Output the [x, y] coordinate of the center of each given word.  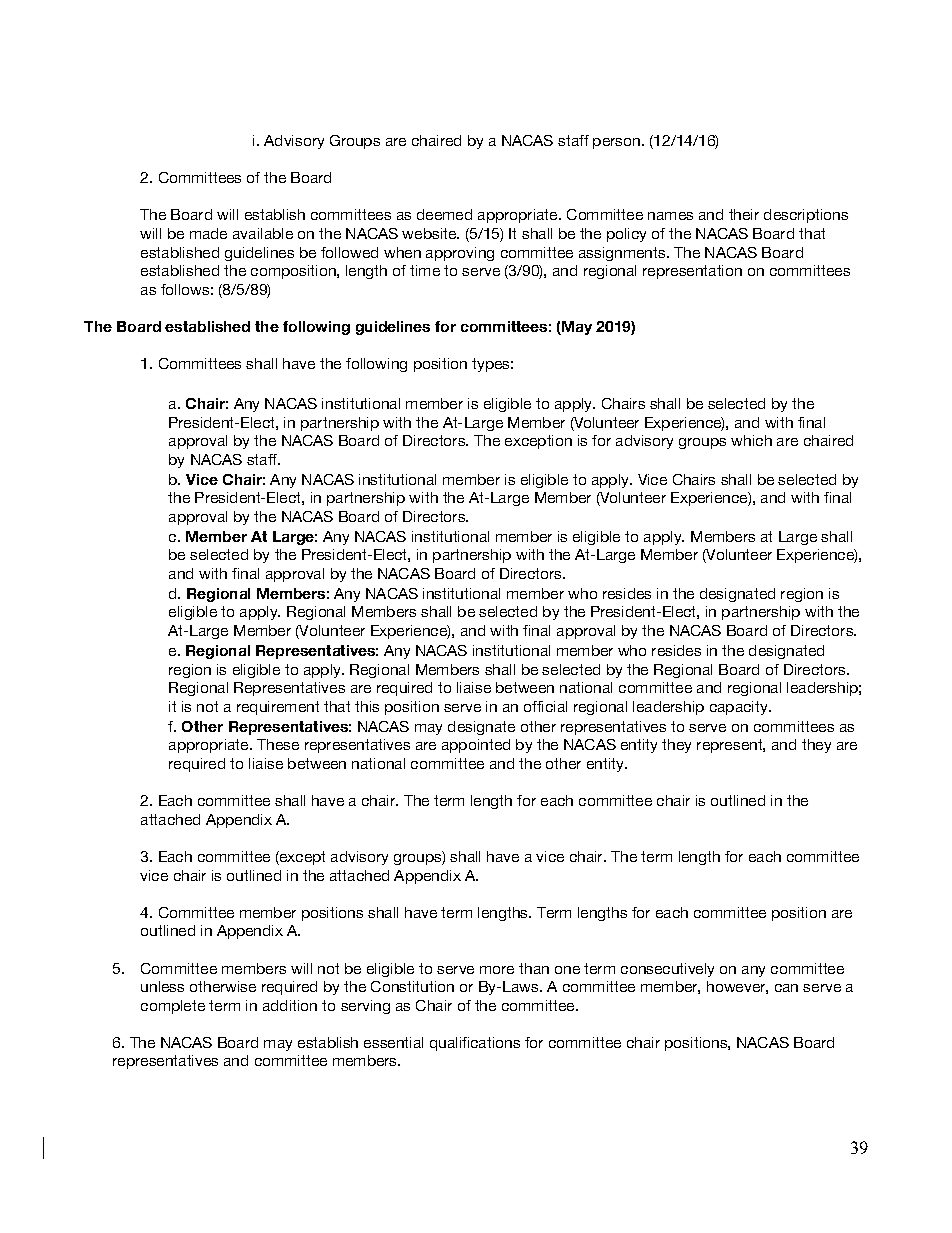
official [545, 706]
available [263, 233]
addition [290, 1005]
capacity [740, 708]
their [744, 214]
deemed [444, 214]
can [786, 988]
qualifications [475, 1044]
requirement [278, 708]
